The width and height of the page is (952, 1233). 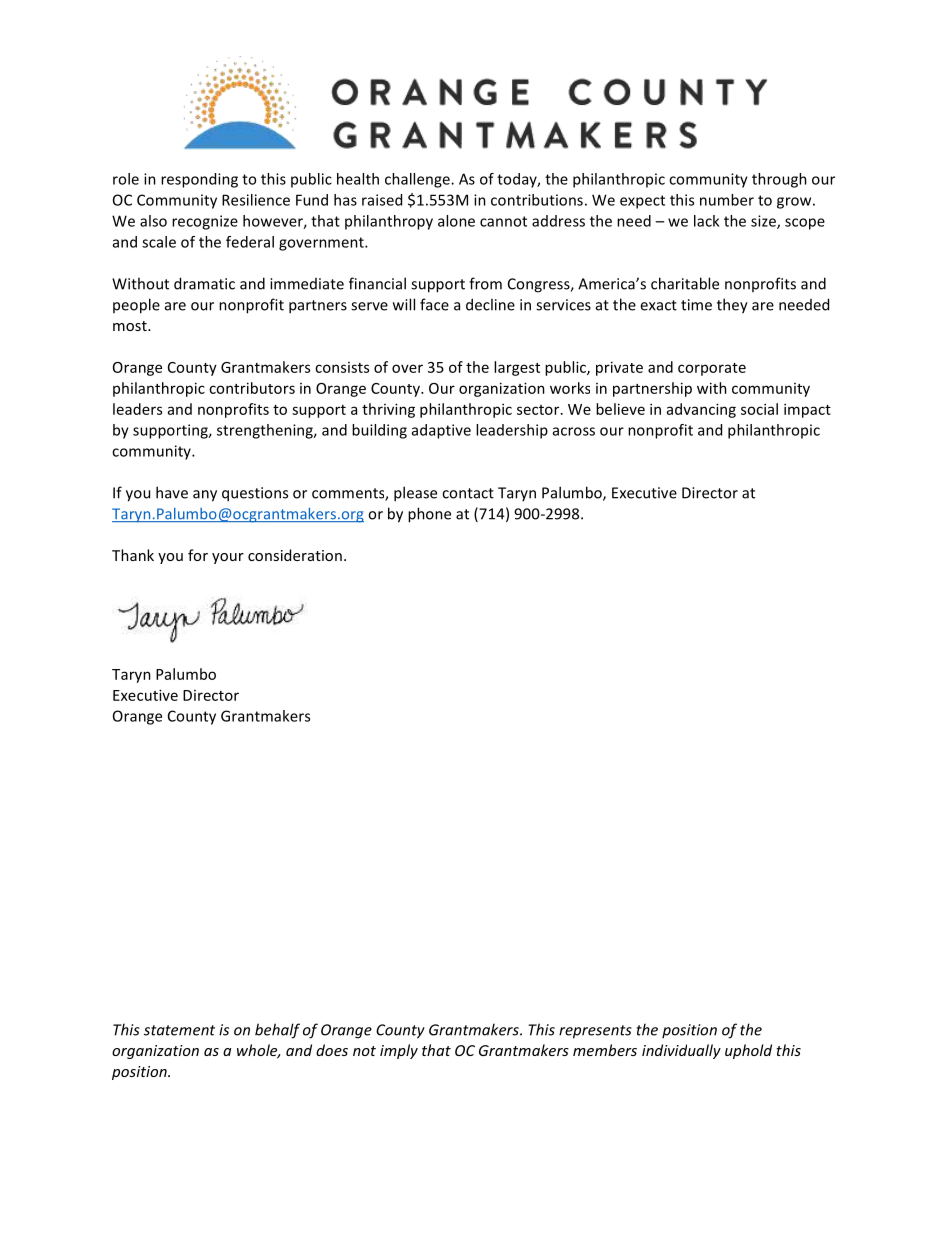 I want to click on recognize, so click(x=205, y=222).
